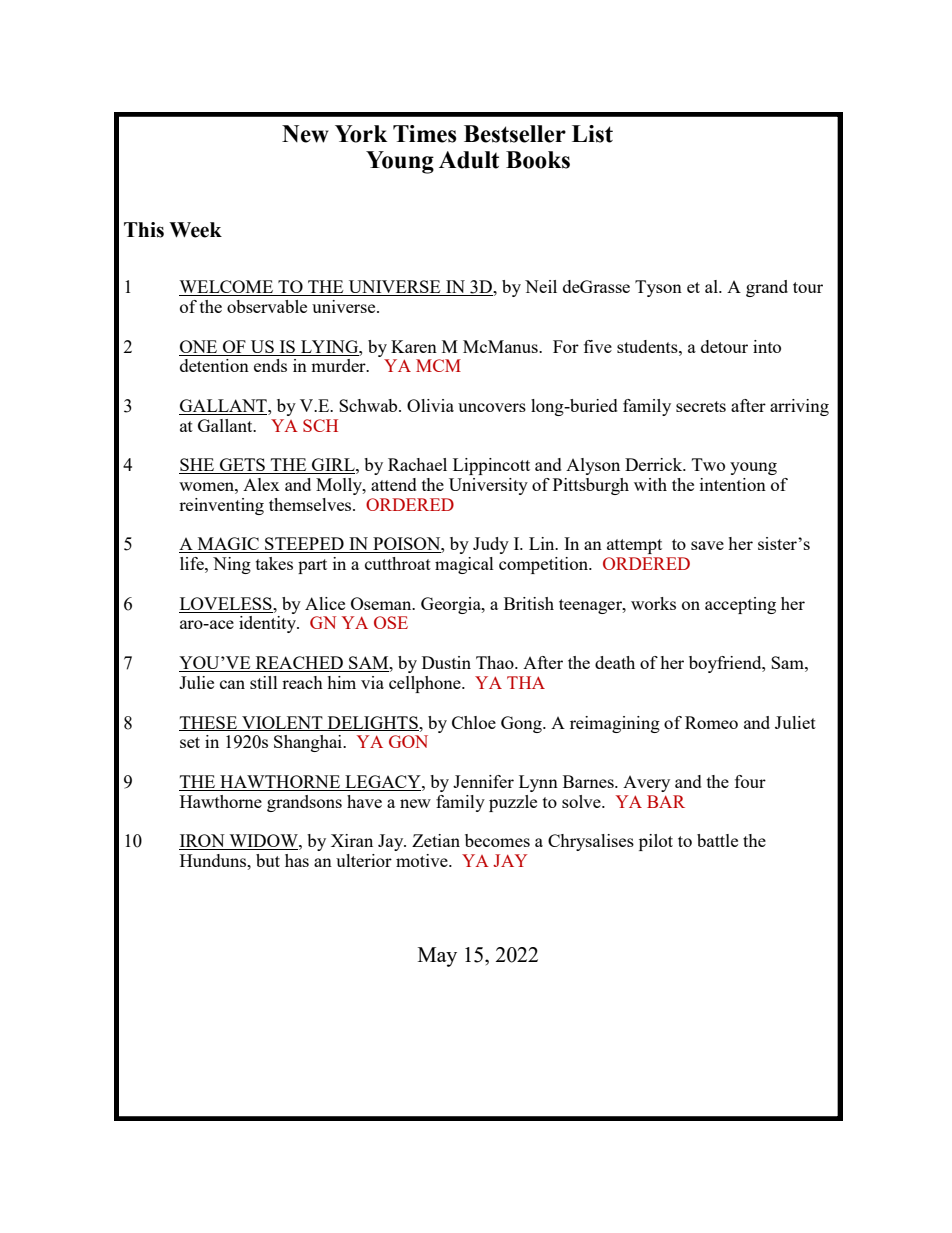 Image resolution: width=952 pixels, height=1233 pixels. What do you see at coordinates (711, 722) in the screenshot?
I see `Romeo` at bounding box center [711, 722].
